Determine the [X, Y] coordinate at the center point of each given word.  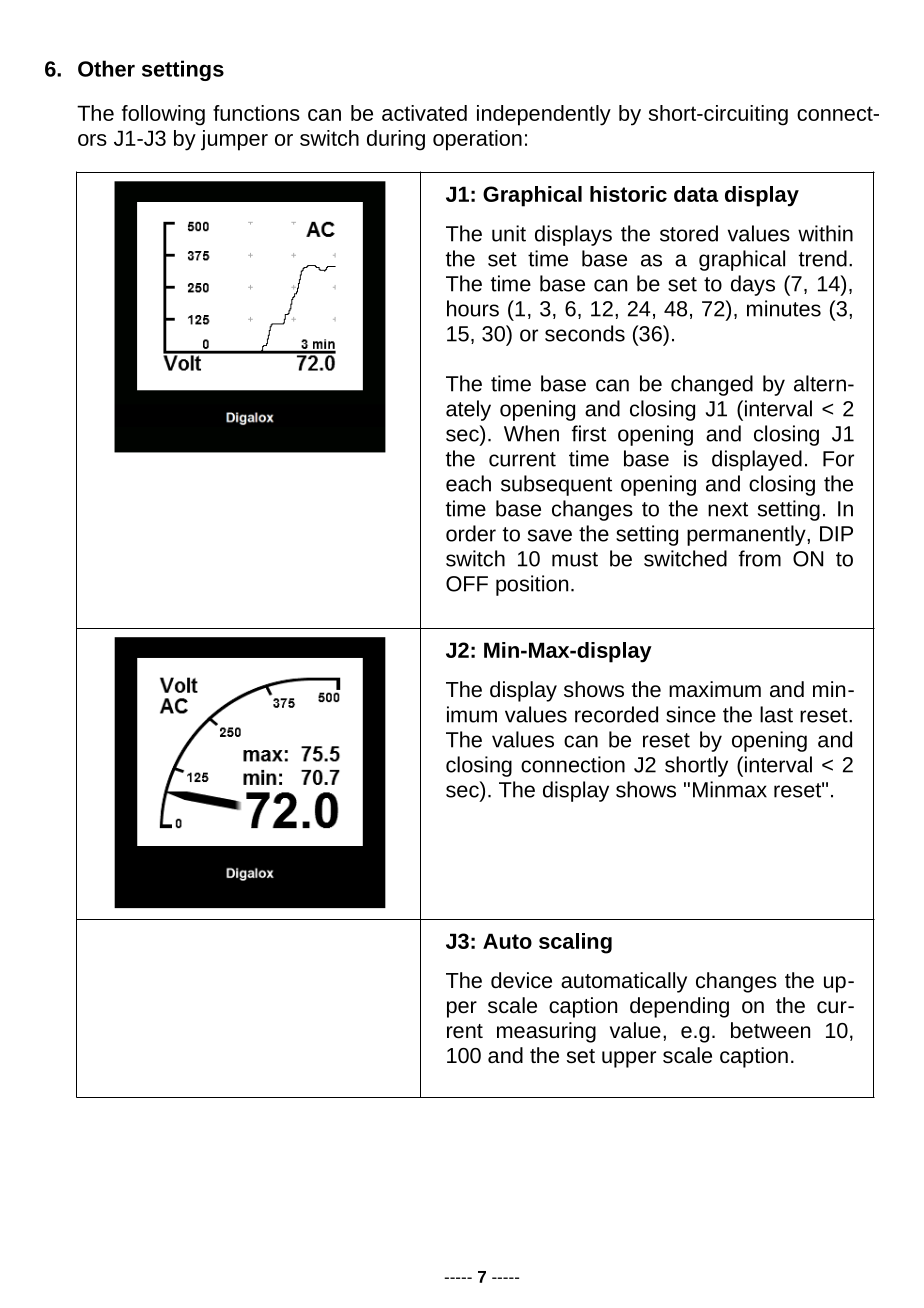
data [696, 194]
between [770, 1030]
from [760, 558]
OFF [467, 584]
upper [629, 1059]
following [163, 115]
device [521, 980]
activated [424, 113]
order [471, 533]
